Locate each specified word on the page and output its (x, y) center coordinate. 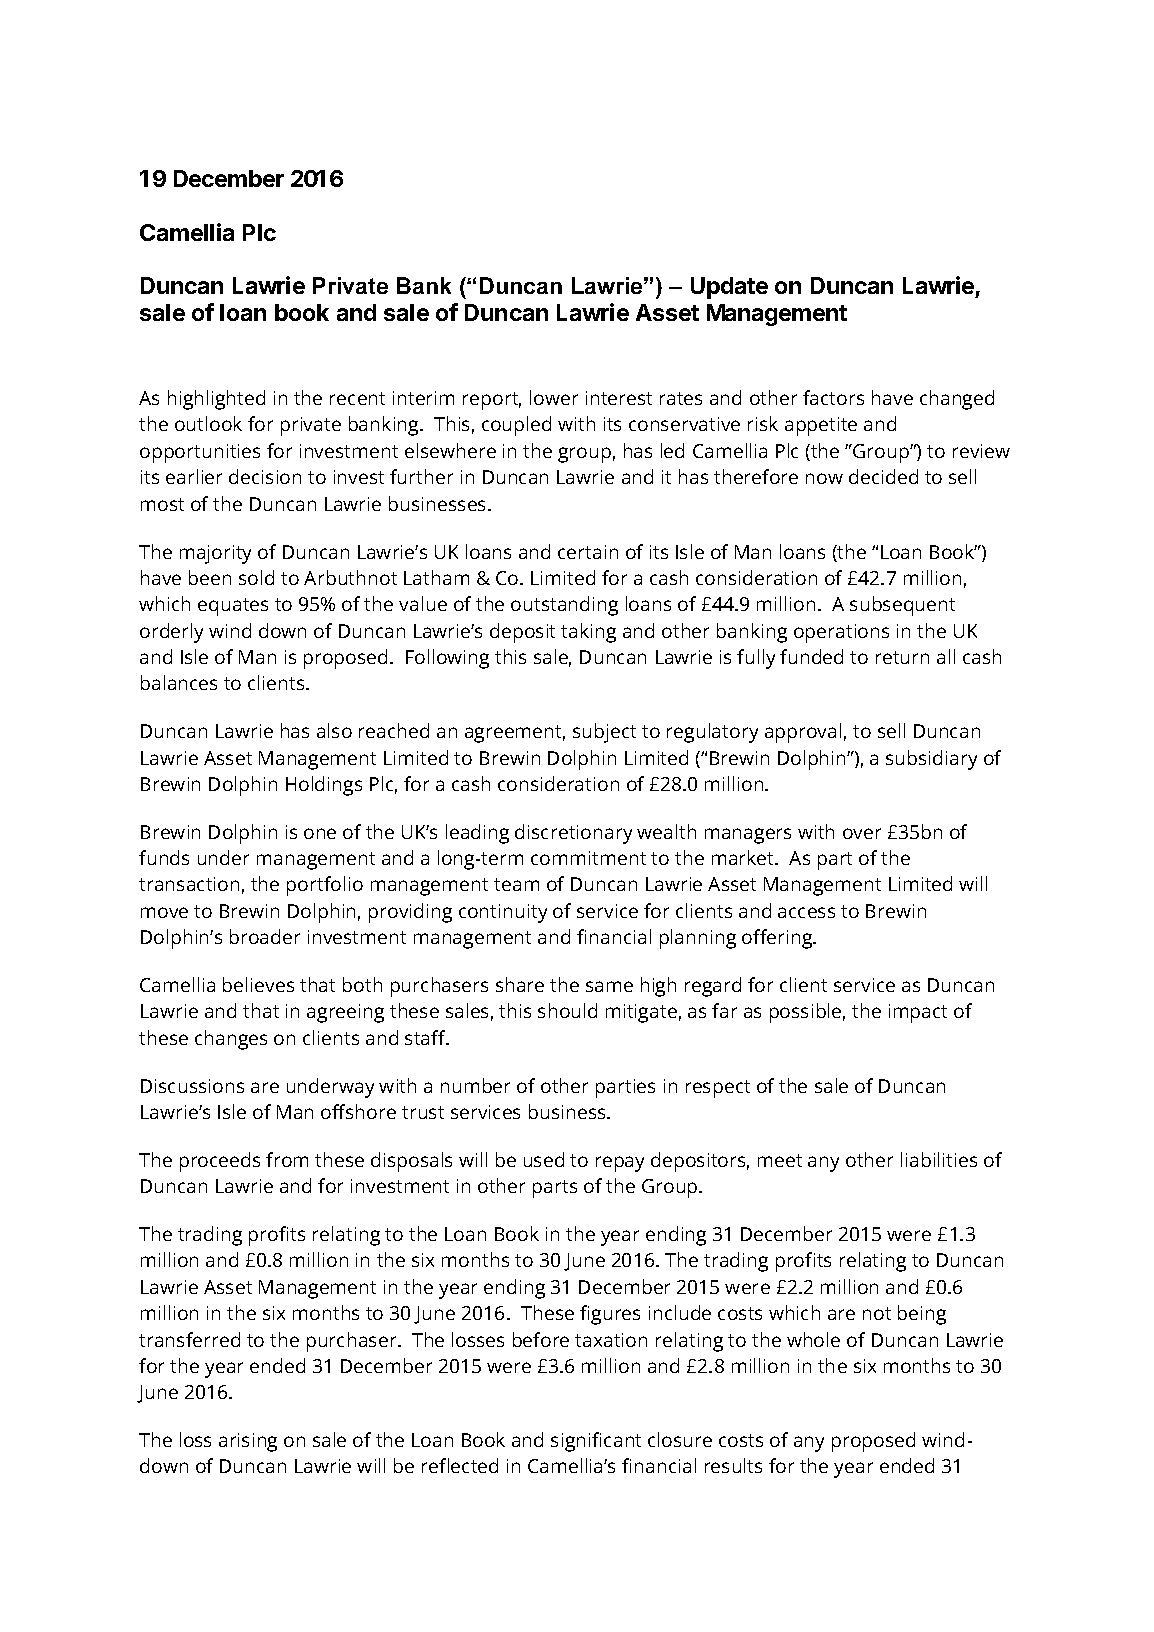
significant (596, 1442)
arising (248, 1442)
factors (833, 397)
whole (813, 1339)
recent (357, 398)
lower (554, 397)
